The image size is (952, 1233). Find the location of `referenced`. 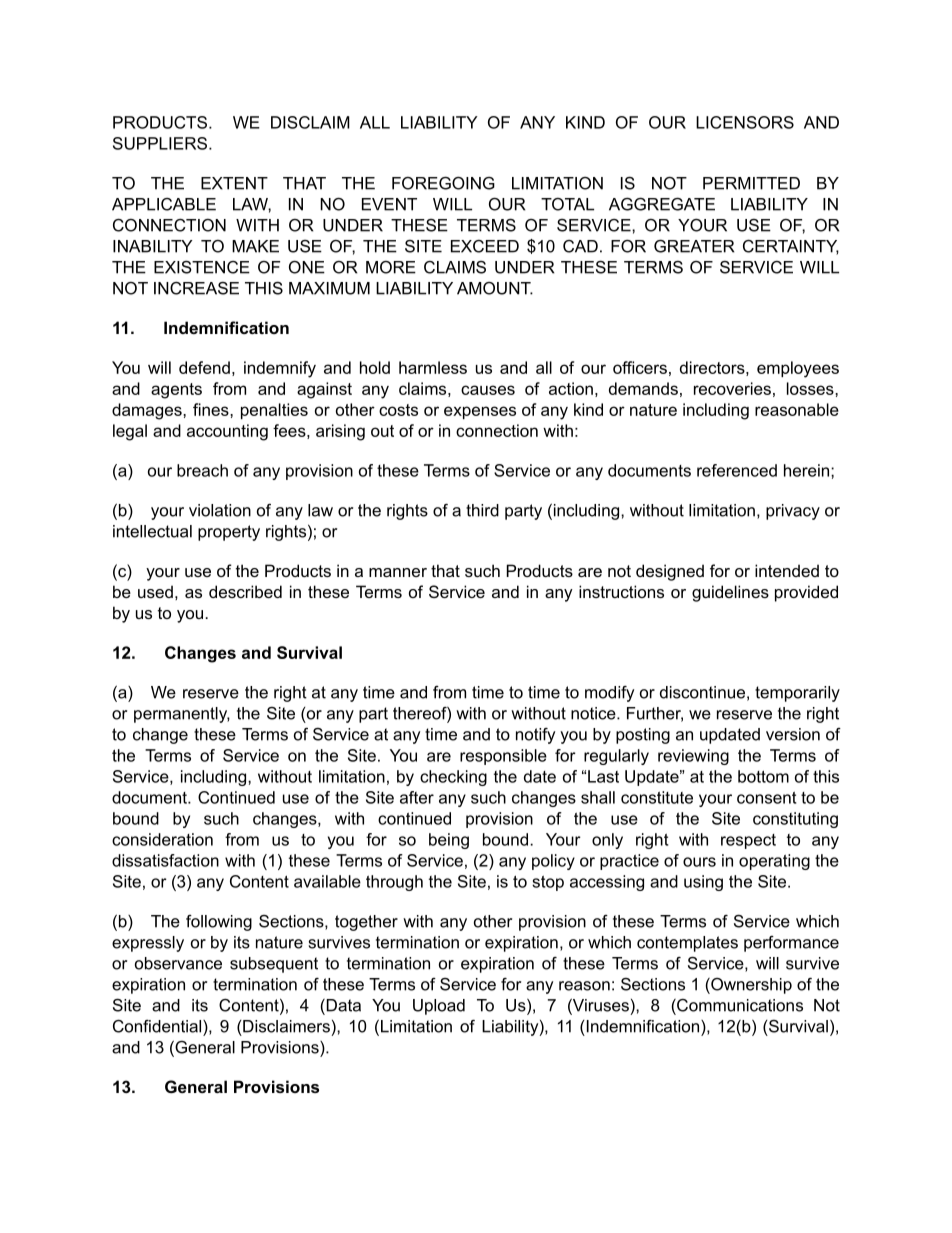

referenced is located at coordinates (737, 470).
